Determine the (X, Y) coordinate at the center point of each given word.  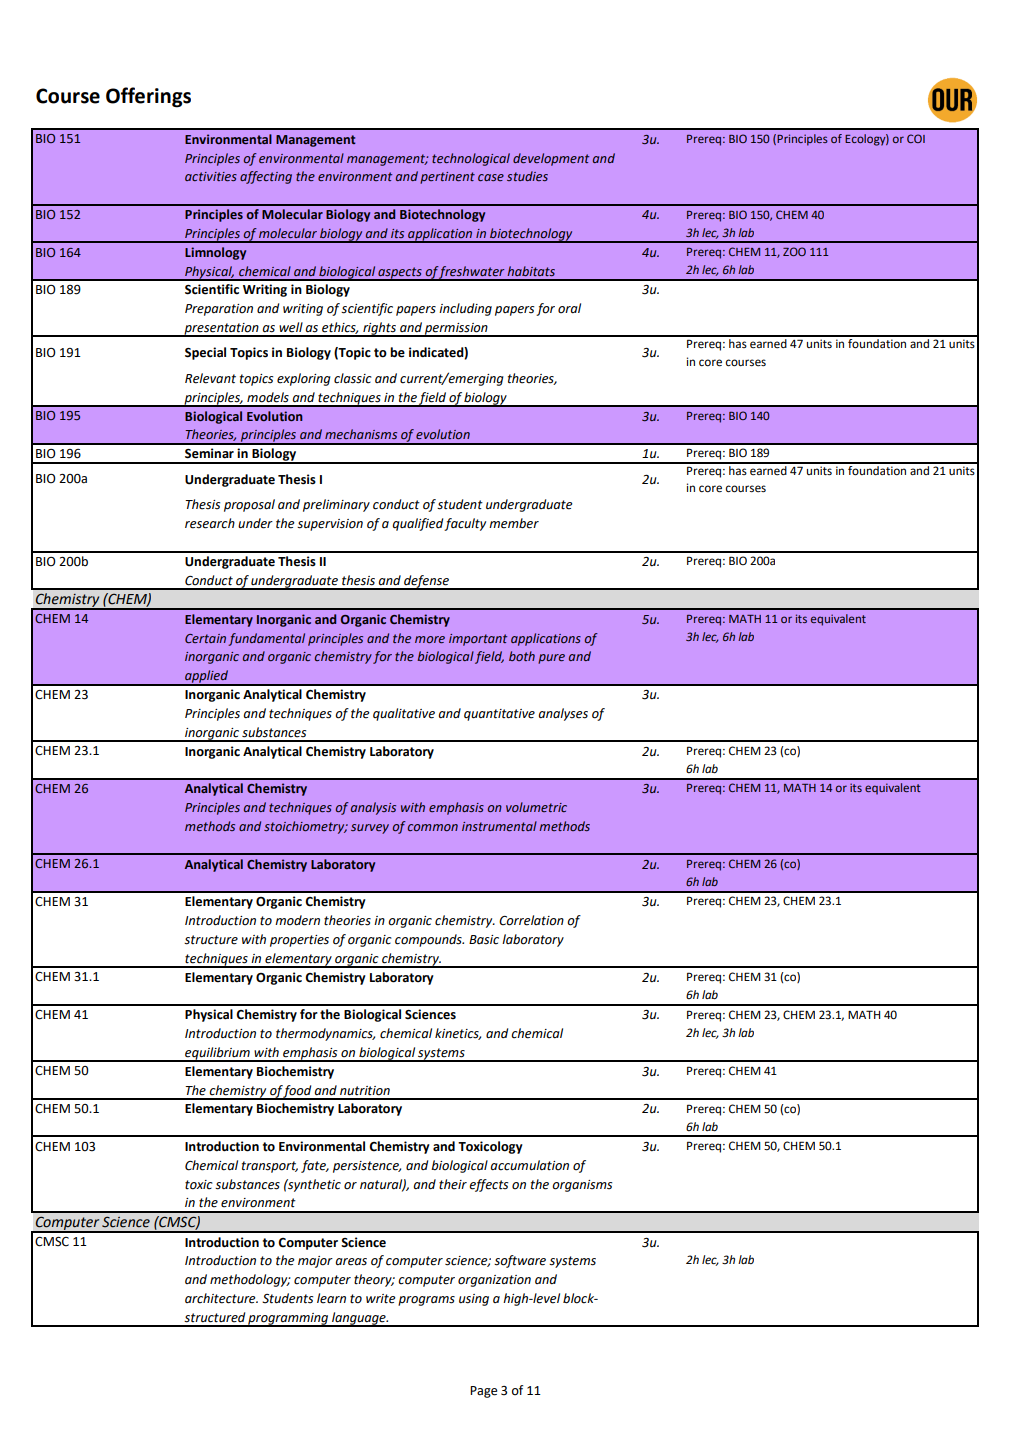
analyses (563, 714)
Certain (205, 638)
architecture (221, 1298)
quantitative (499, 715)
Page (483, 1392)
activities (211, 176)
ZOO (794, 251)
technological (471, 159)
